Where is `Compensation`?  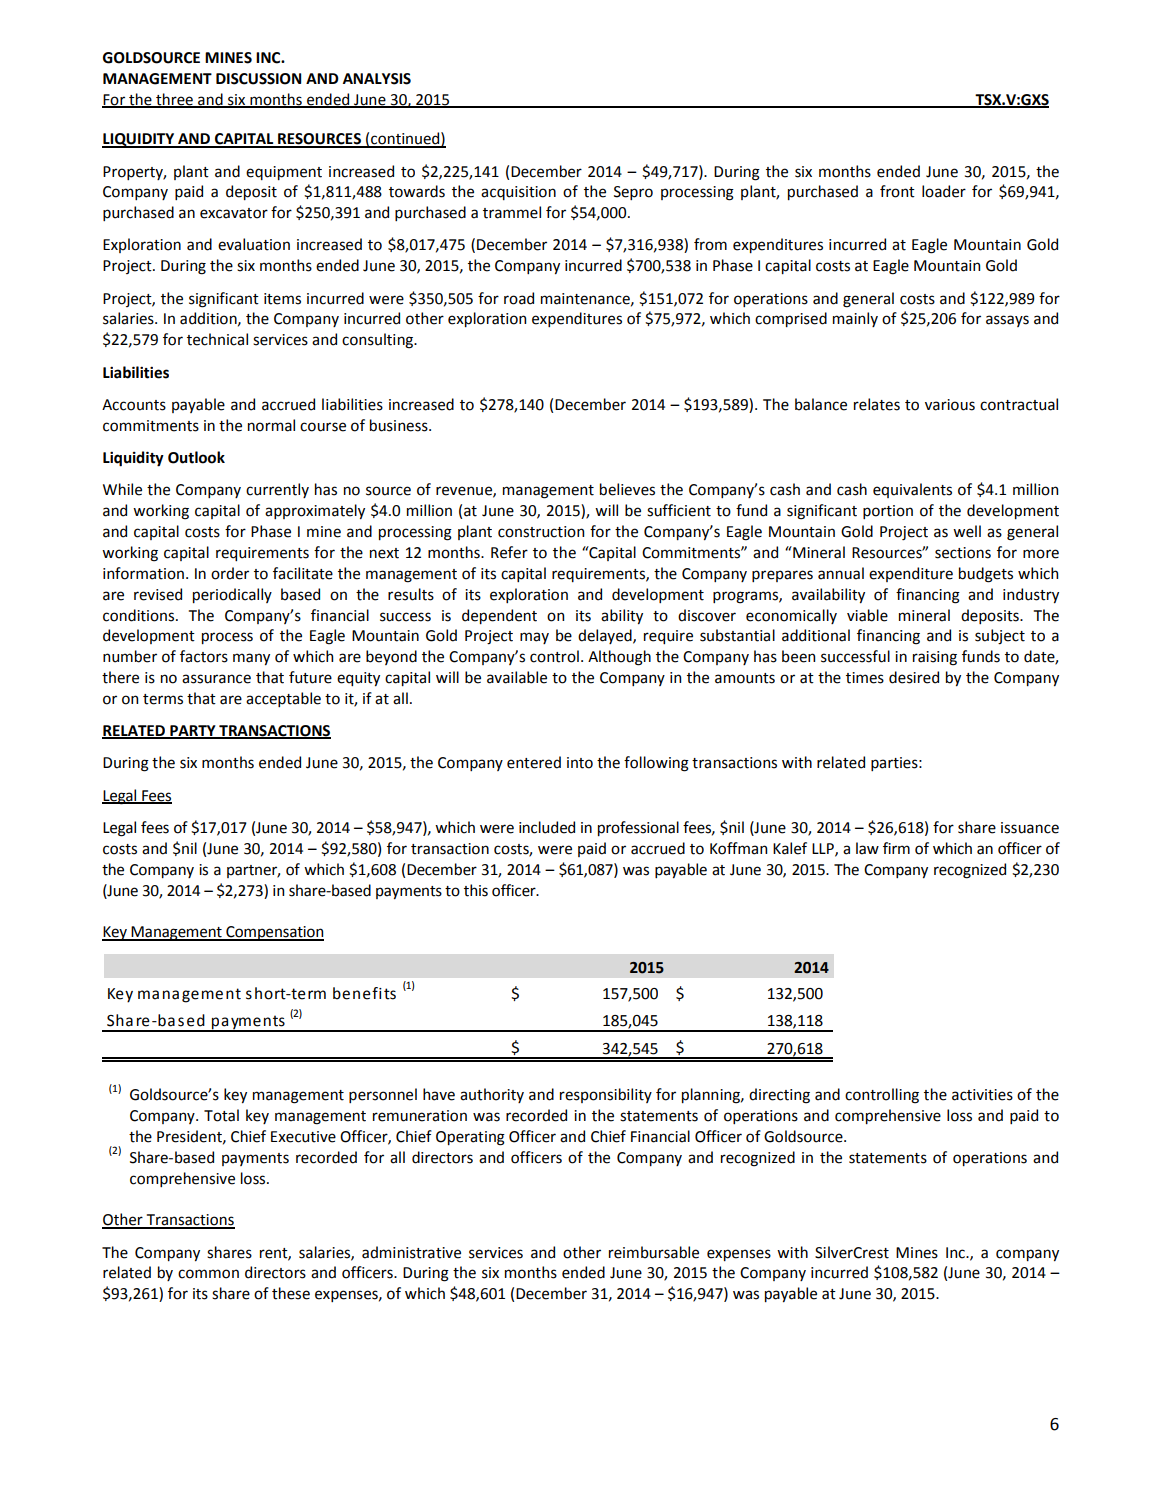
Compensation is located at coordinates (274, 933).
